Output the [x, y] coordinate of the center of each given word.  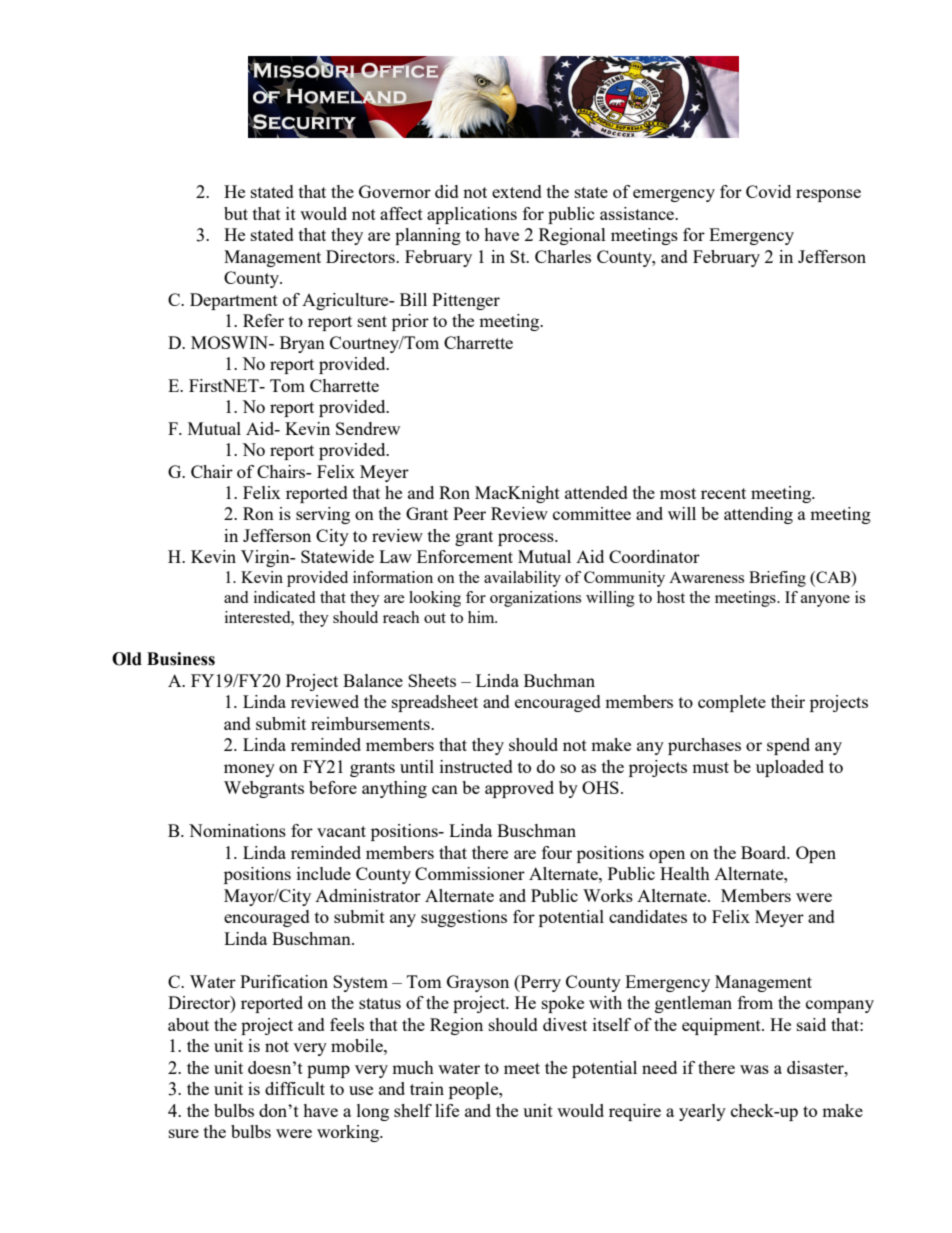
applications [472, 215]
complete [732, 703]
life [447, 1110]
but [236, 213]
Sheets [432, 680]
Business [181, 659]
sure [184, 1133]
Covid [768, 191]
